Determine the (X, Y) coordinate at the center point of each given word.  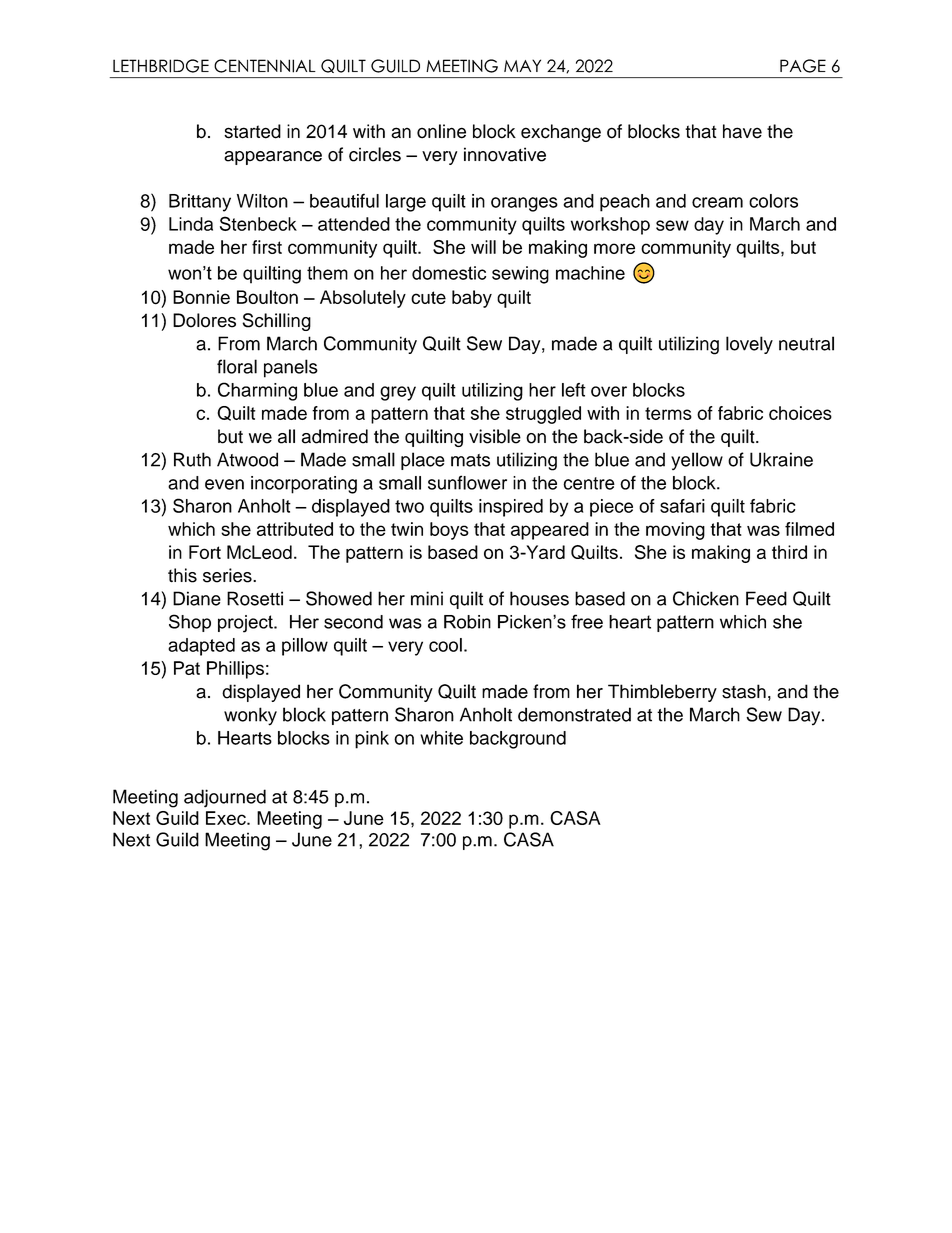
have (742, 131)
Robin (467, 622)
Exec (227, 818)
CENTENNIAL (265, 66)
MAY (522, 65)
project (246, 624)
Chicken (706, 598)
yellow (697, 461)
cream (717, 202)
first (267, 247)
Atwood (247, 459)
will (483, 247)
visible (495, 436)
